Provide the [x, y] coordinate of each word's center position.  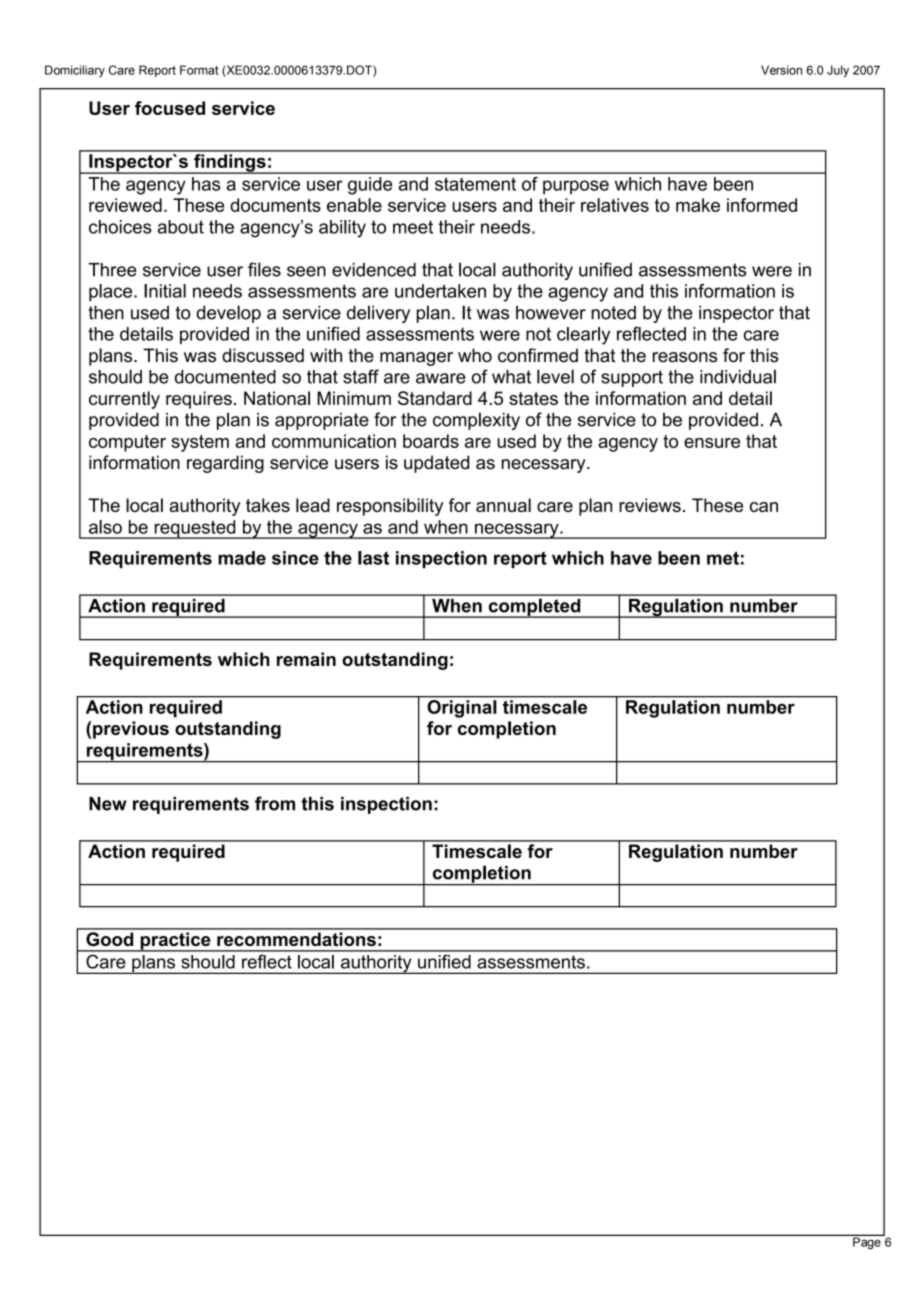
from [275, 803]
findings [230, 162]
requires [199, 400]
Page [867, 1242]
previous [131, 730]
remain [306, 659]
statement [475, 184]
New [108, 804]
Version [781, 70]
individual [738, 376]
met [723, 558]
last [373, 558]
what [511, 377]
